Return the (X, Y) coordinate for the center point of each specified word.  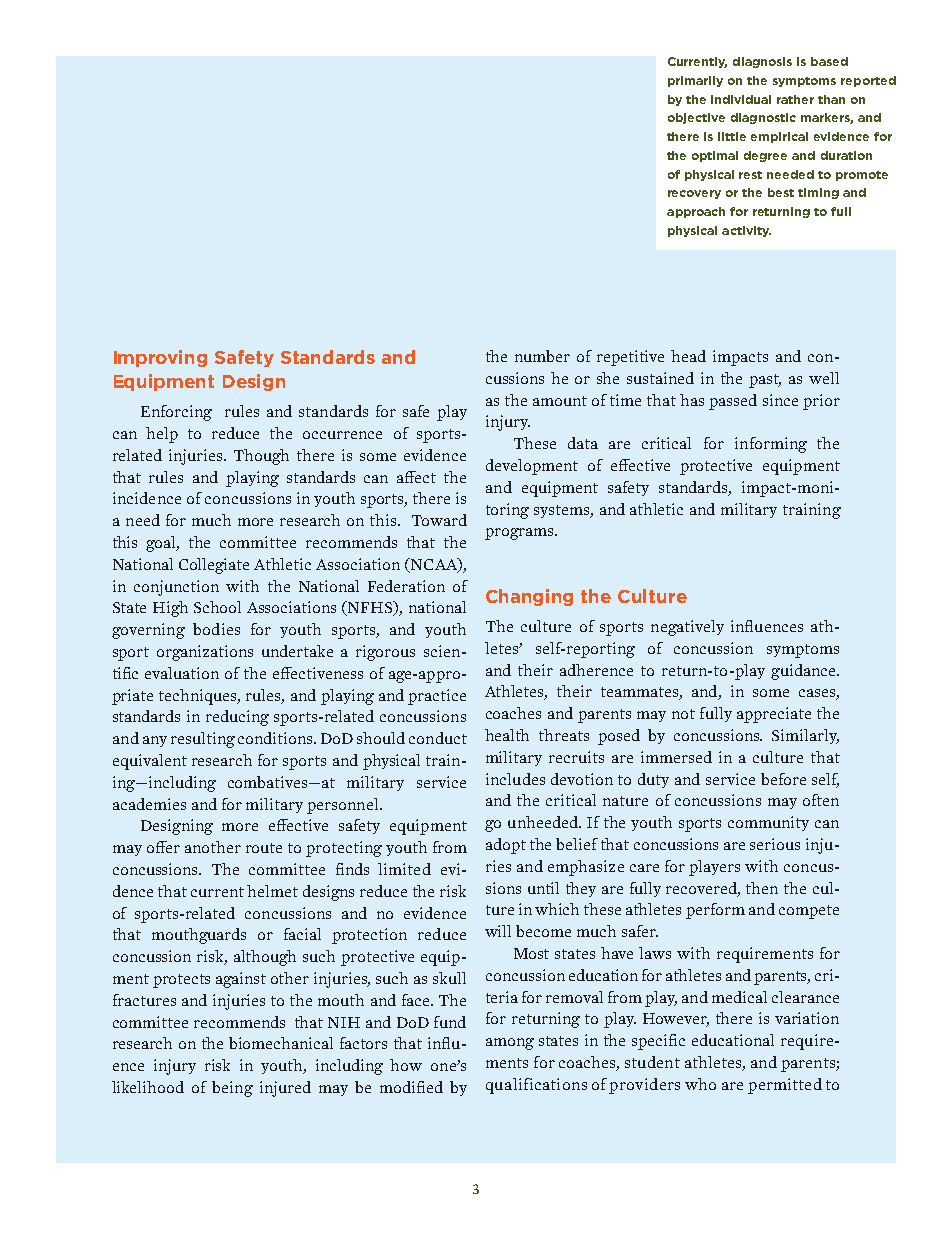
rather (795, 99)
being (232, 1089)
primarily (695, 81)
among (510, 1044)
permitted (785, 1086)
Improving (160, 358)
